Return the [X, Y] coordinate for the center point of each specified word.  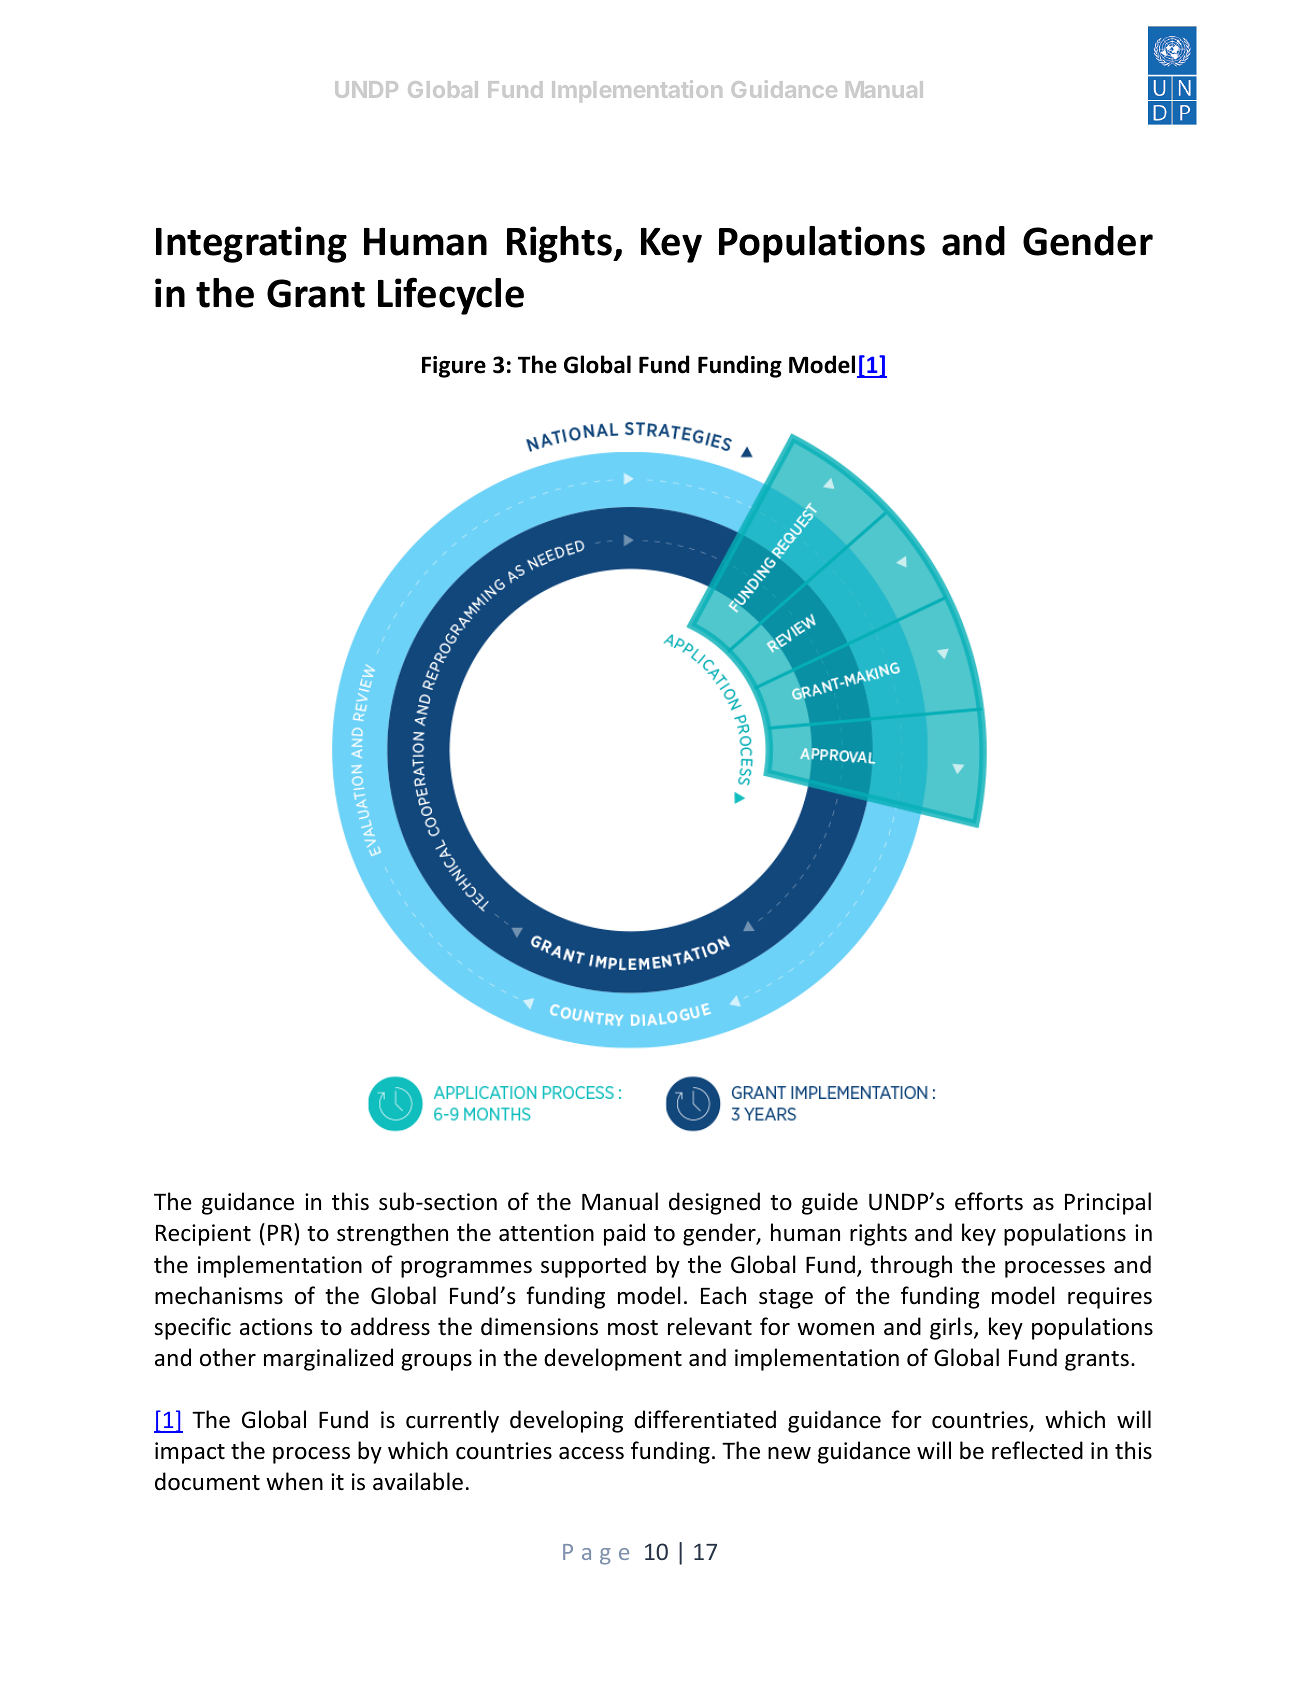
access [591, 1453]
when [294, 1481]
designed [714, 1203]
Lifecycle [451, 296]
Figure [454, 367]
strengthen [392, 1234]
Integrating [251, 244]
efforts [989, 1201]
